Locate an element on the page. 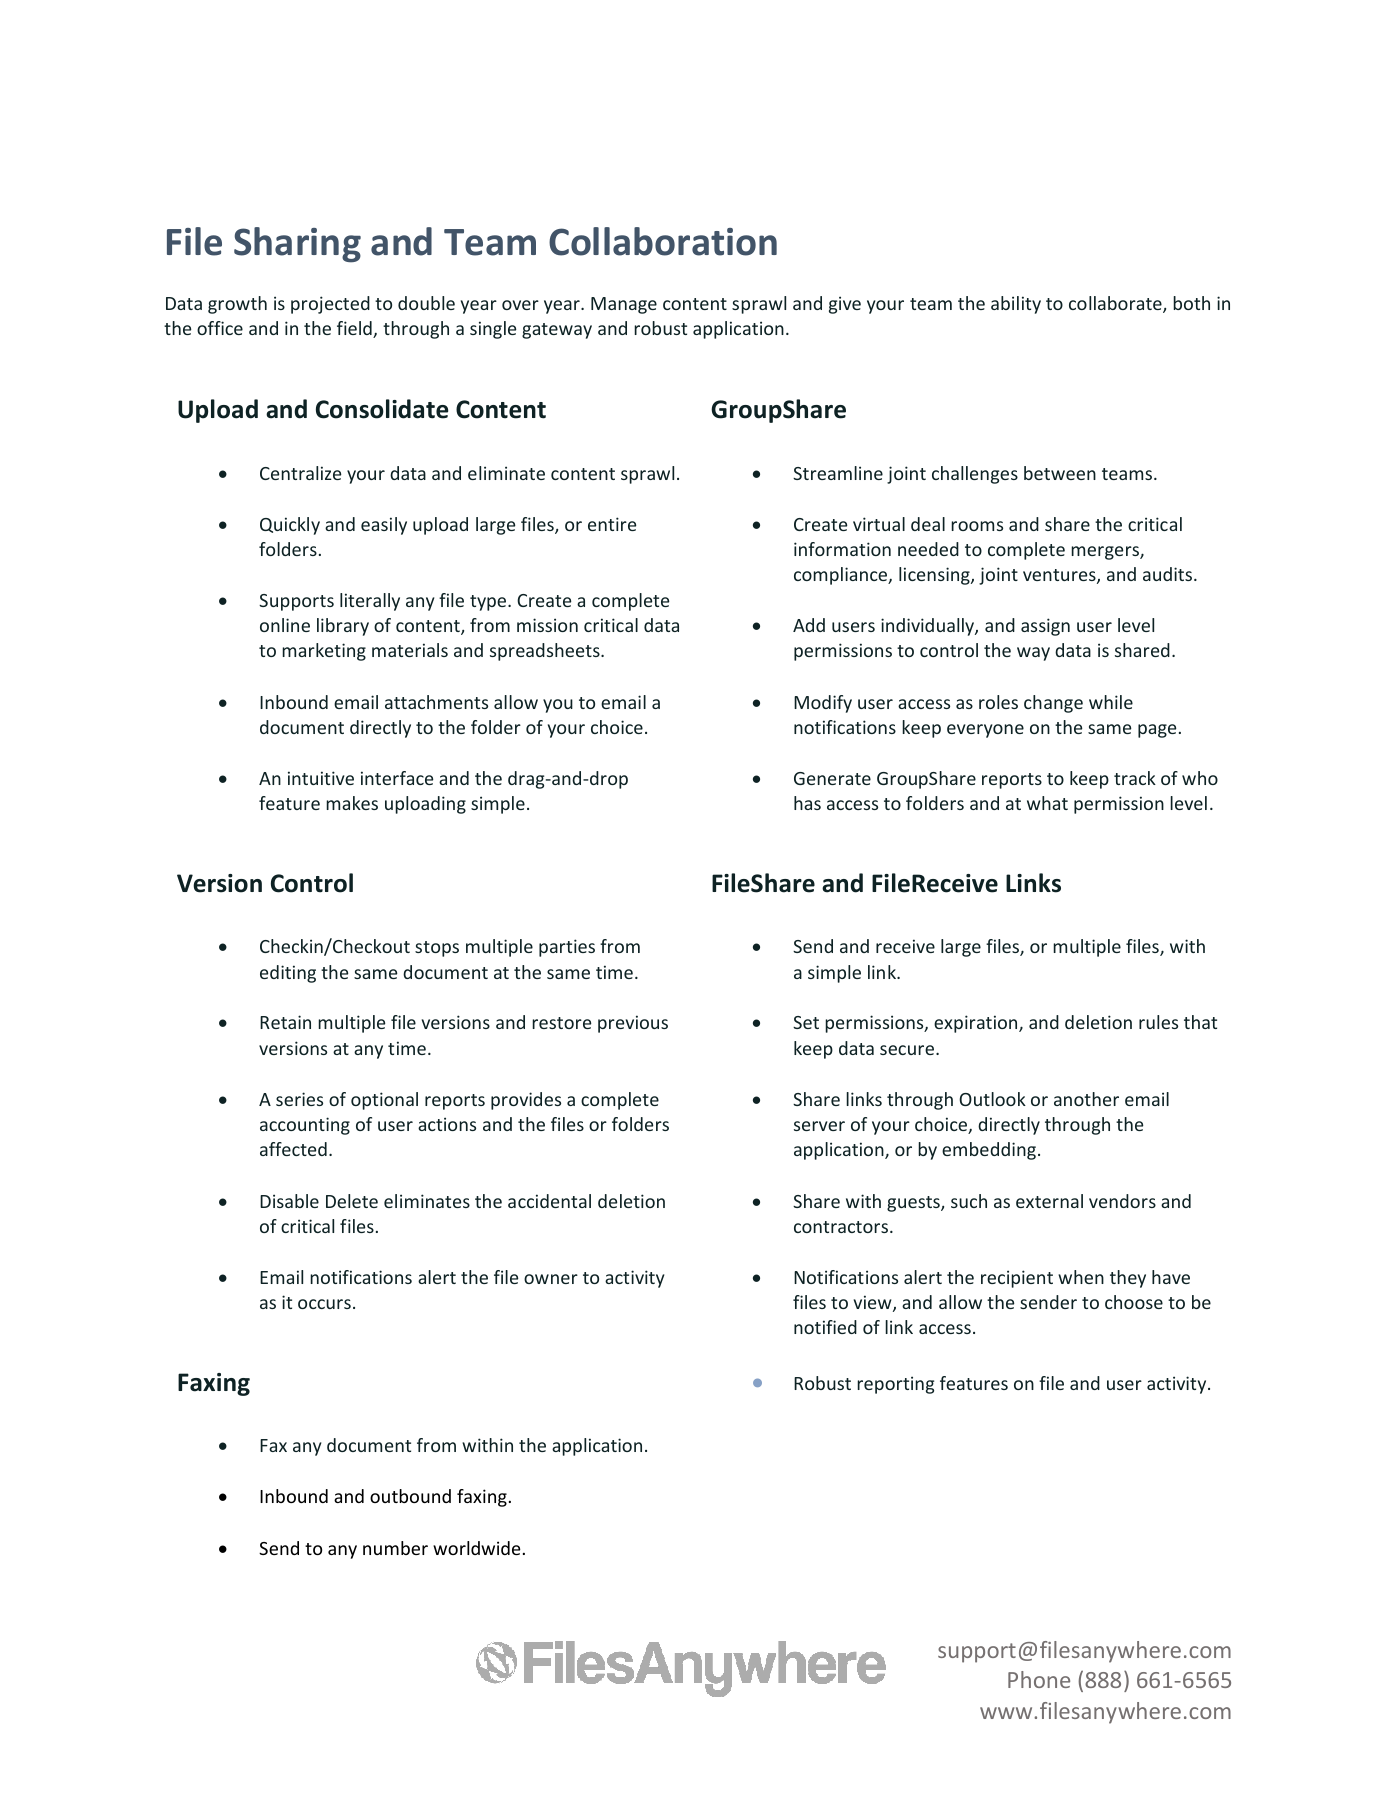  projected is located at coordinates (330, 305).
